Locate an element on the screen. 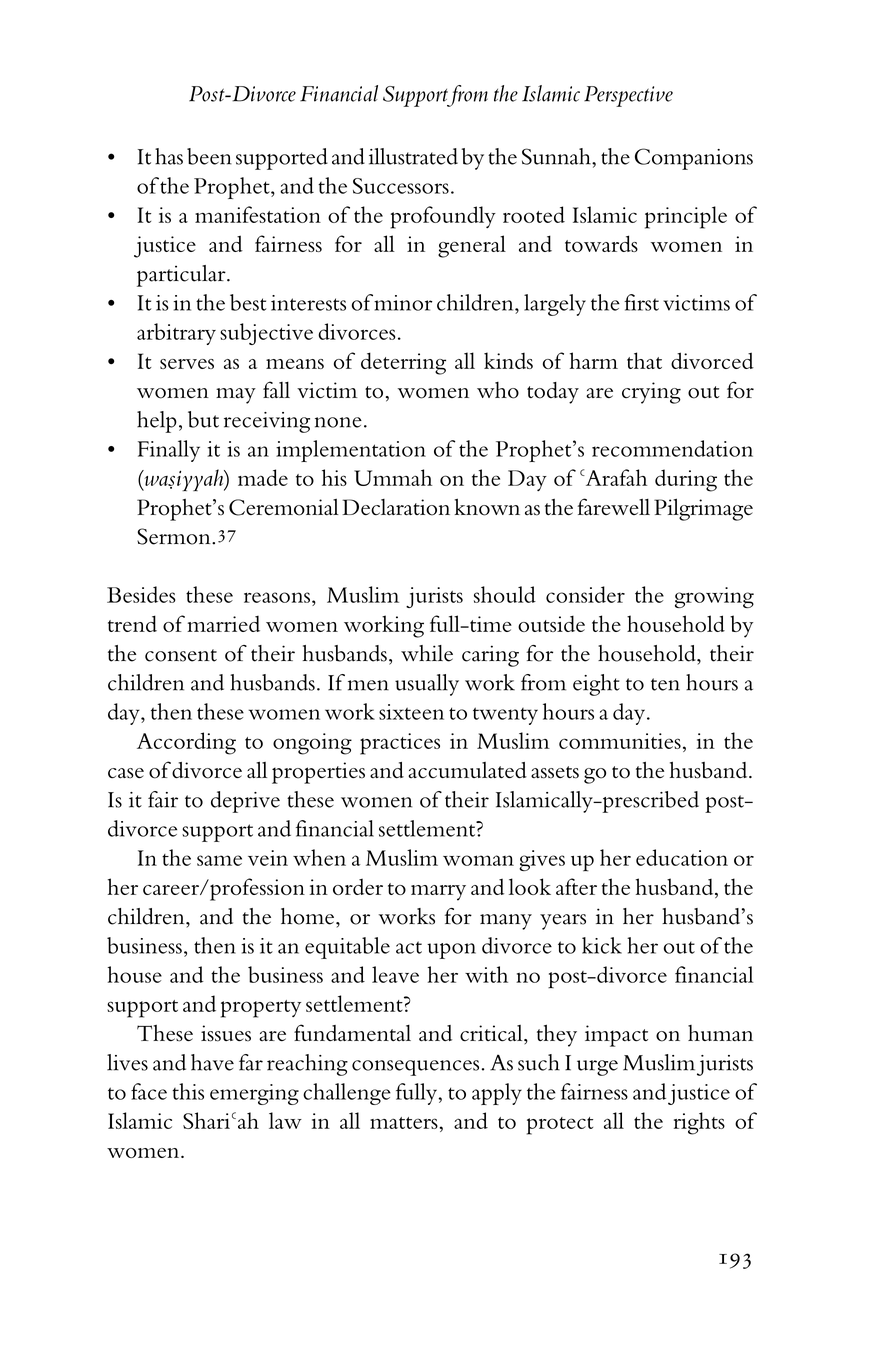 Image resolution: width=896 pixels, height=1346 pixels. same is located at coordinates (219, 860).
